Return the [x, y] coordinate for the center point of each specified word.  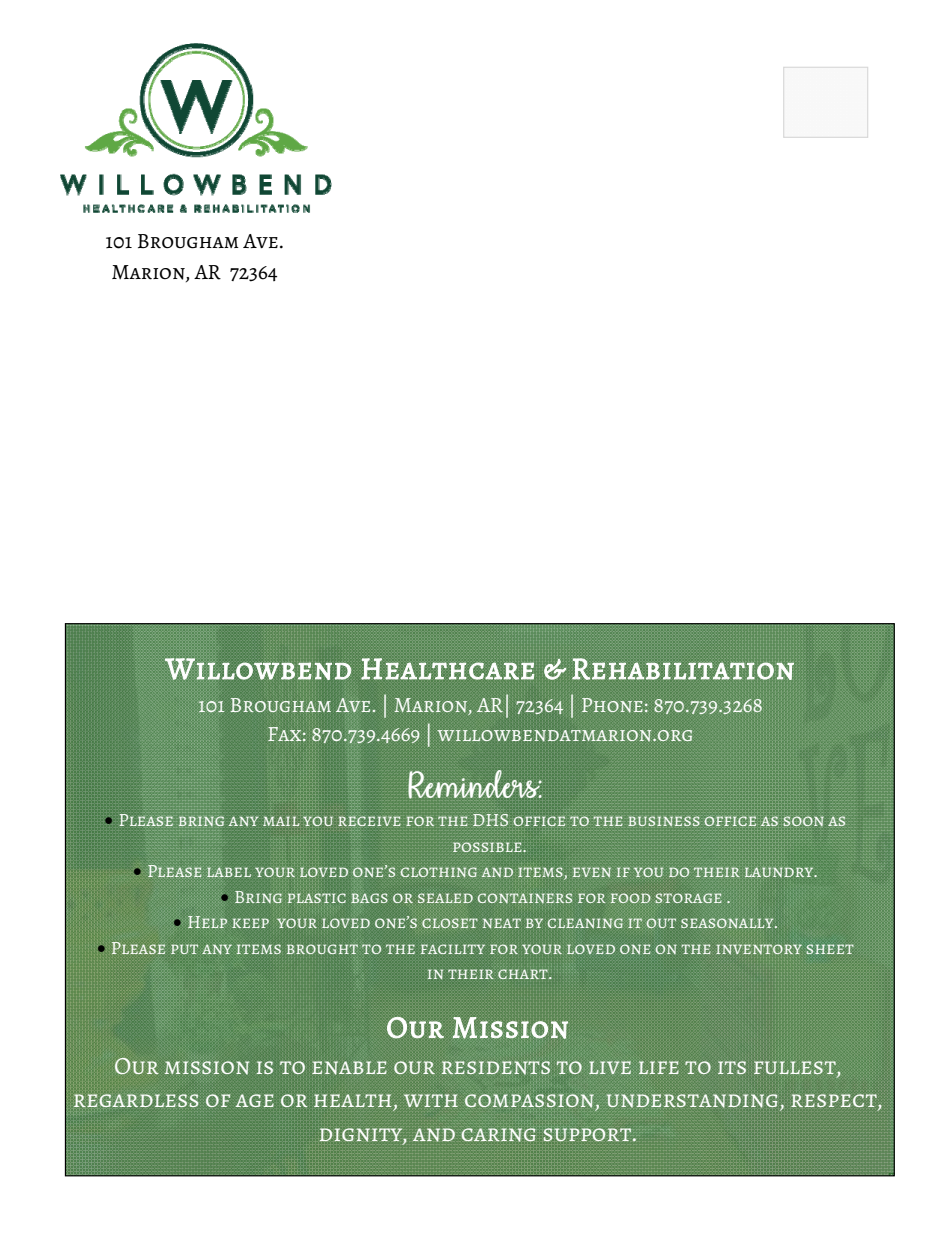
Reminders [475, 784]
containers [525, 898]
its [732, 1067]
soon [803, 821]
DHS [490, 820]
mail [281, 821]
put [184, 949]
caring [498, 1135]
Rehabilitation [683, 669]
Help [207, 922]
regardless [136, 1100]
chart [524, 974]
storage [689, 898]
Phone [612, 705]
